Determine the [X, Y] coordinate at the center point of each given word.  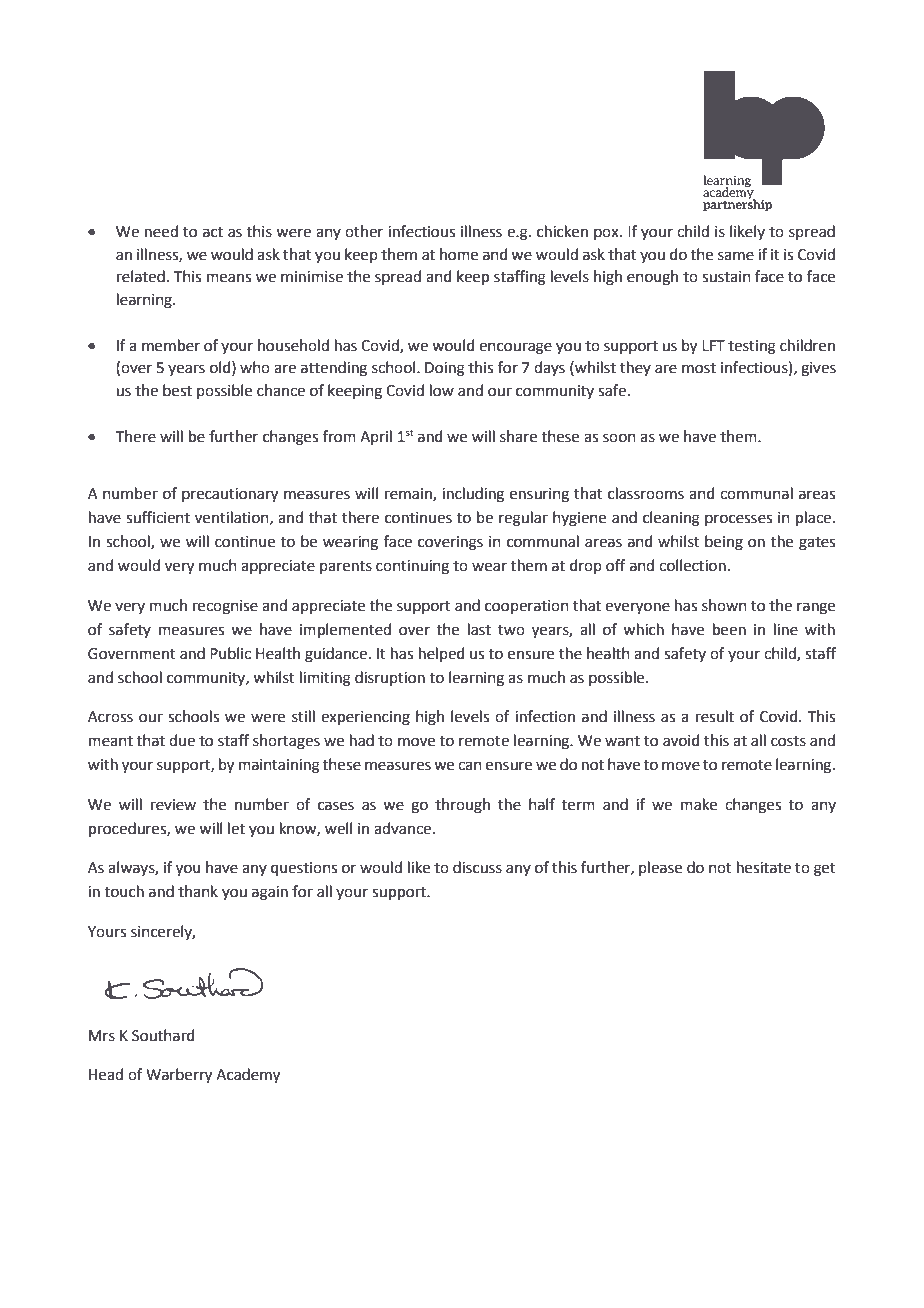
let [236, 828]
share [518, 436]
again [270, 893]
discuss [477, 867]
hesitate [764, 867]
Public [230, 653]
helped [442, 654]
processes [738, 520]
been [729, 629]
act [213, 232]
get [825, 870]
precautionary [230, 495]
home [459, 254]
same [736, 256]
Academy [248, 1076]
